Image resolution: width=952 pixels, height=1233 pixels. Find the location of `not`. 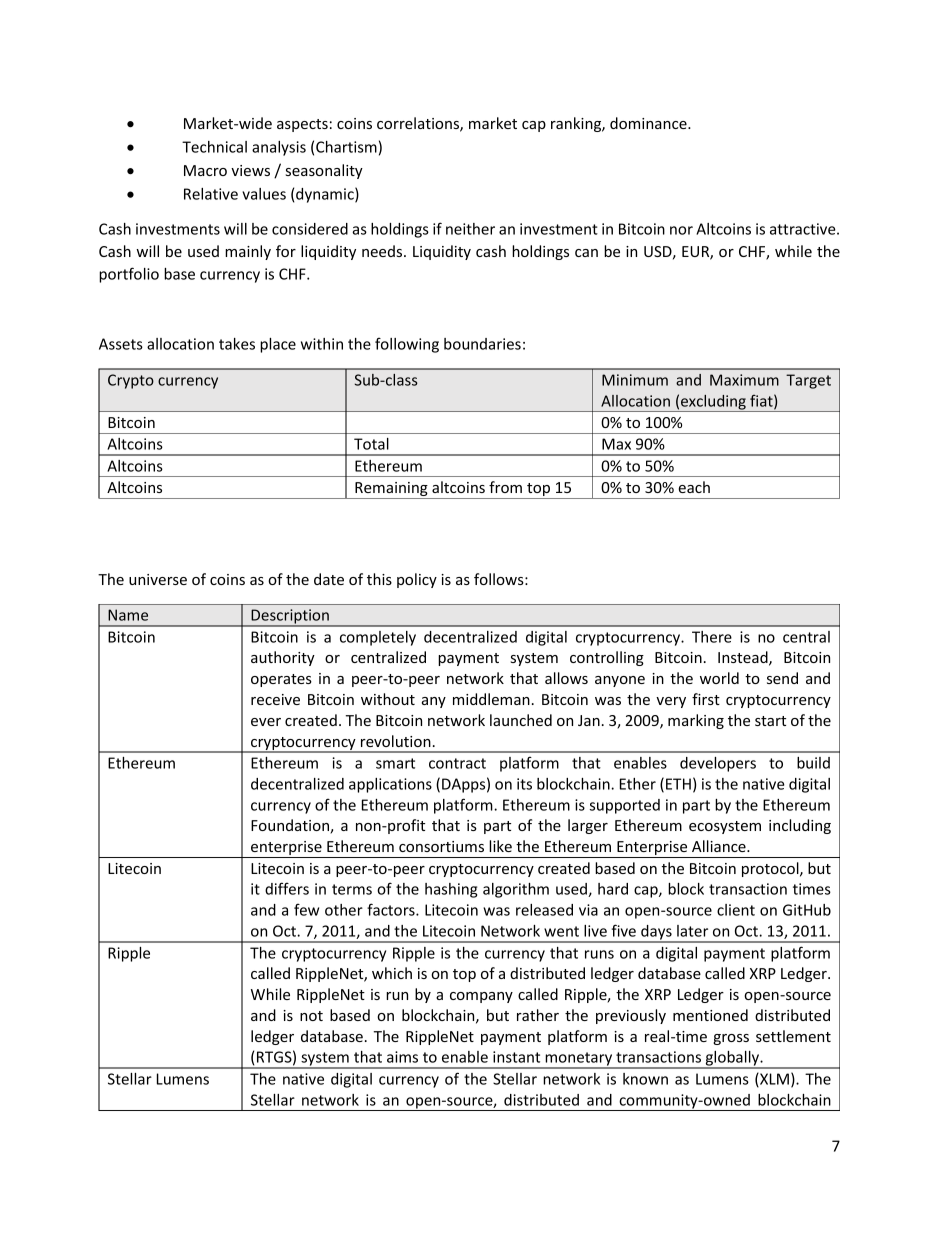

not is located at coordinates (311, 1016).
